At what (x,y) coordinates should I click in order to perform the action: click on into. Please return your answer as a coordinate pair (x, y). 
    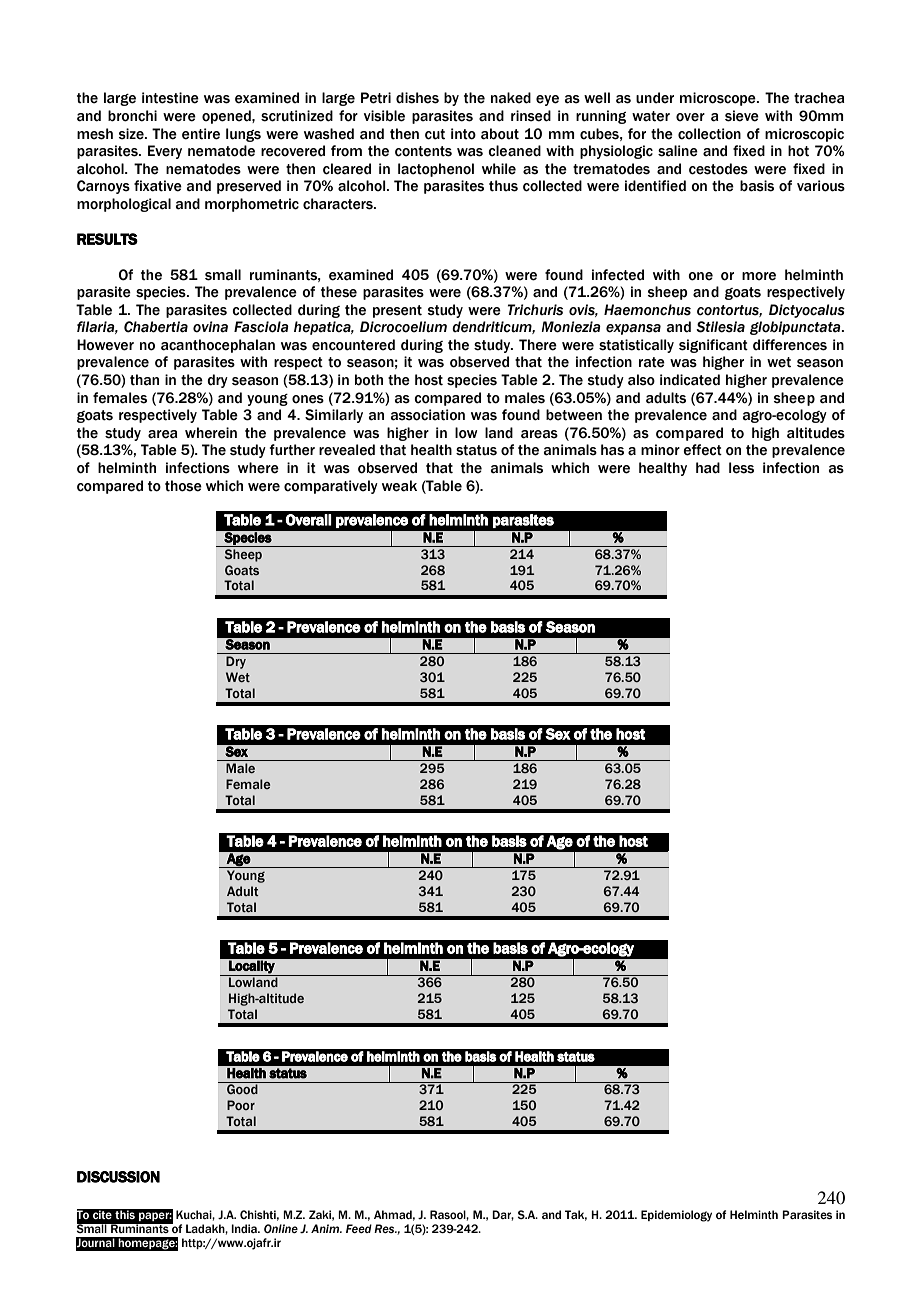
    Looking at the image, I should click on (463, 134).
